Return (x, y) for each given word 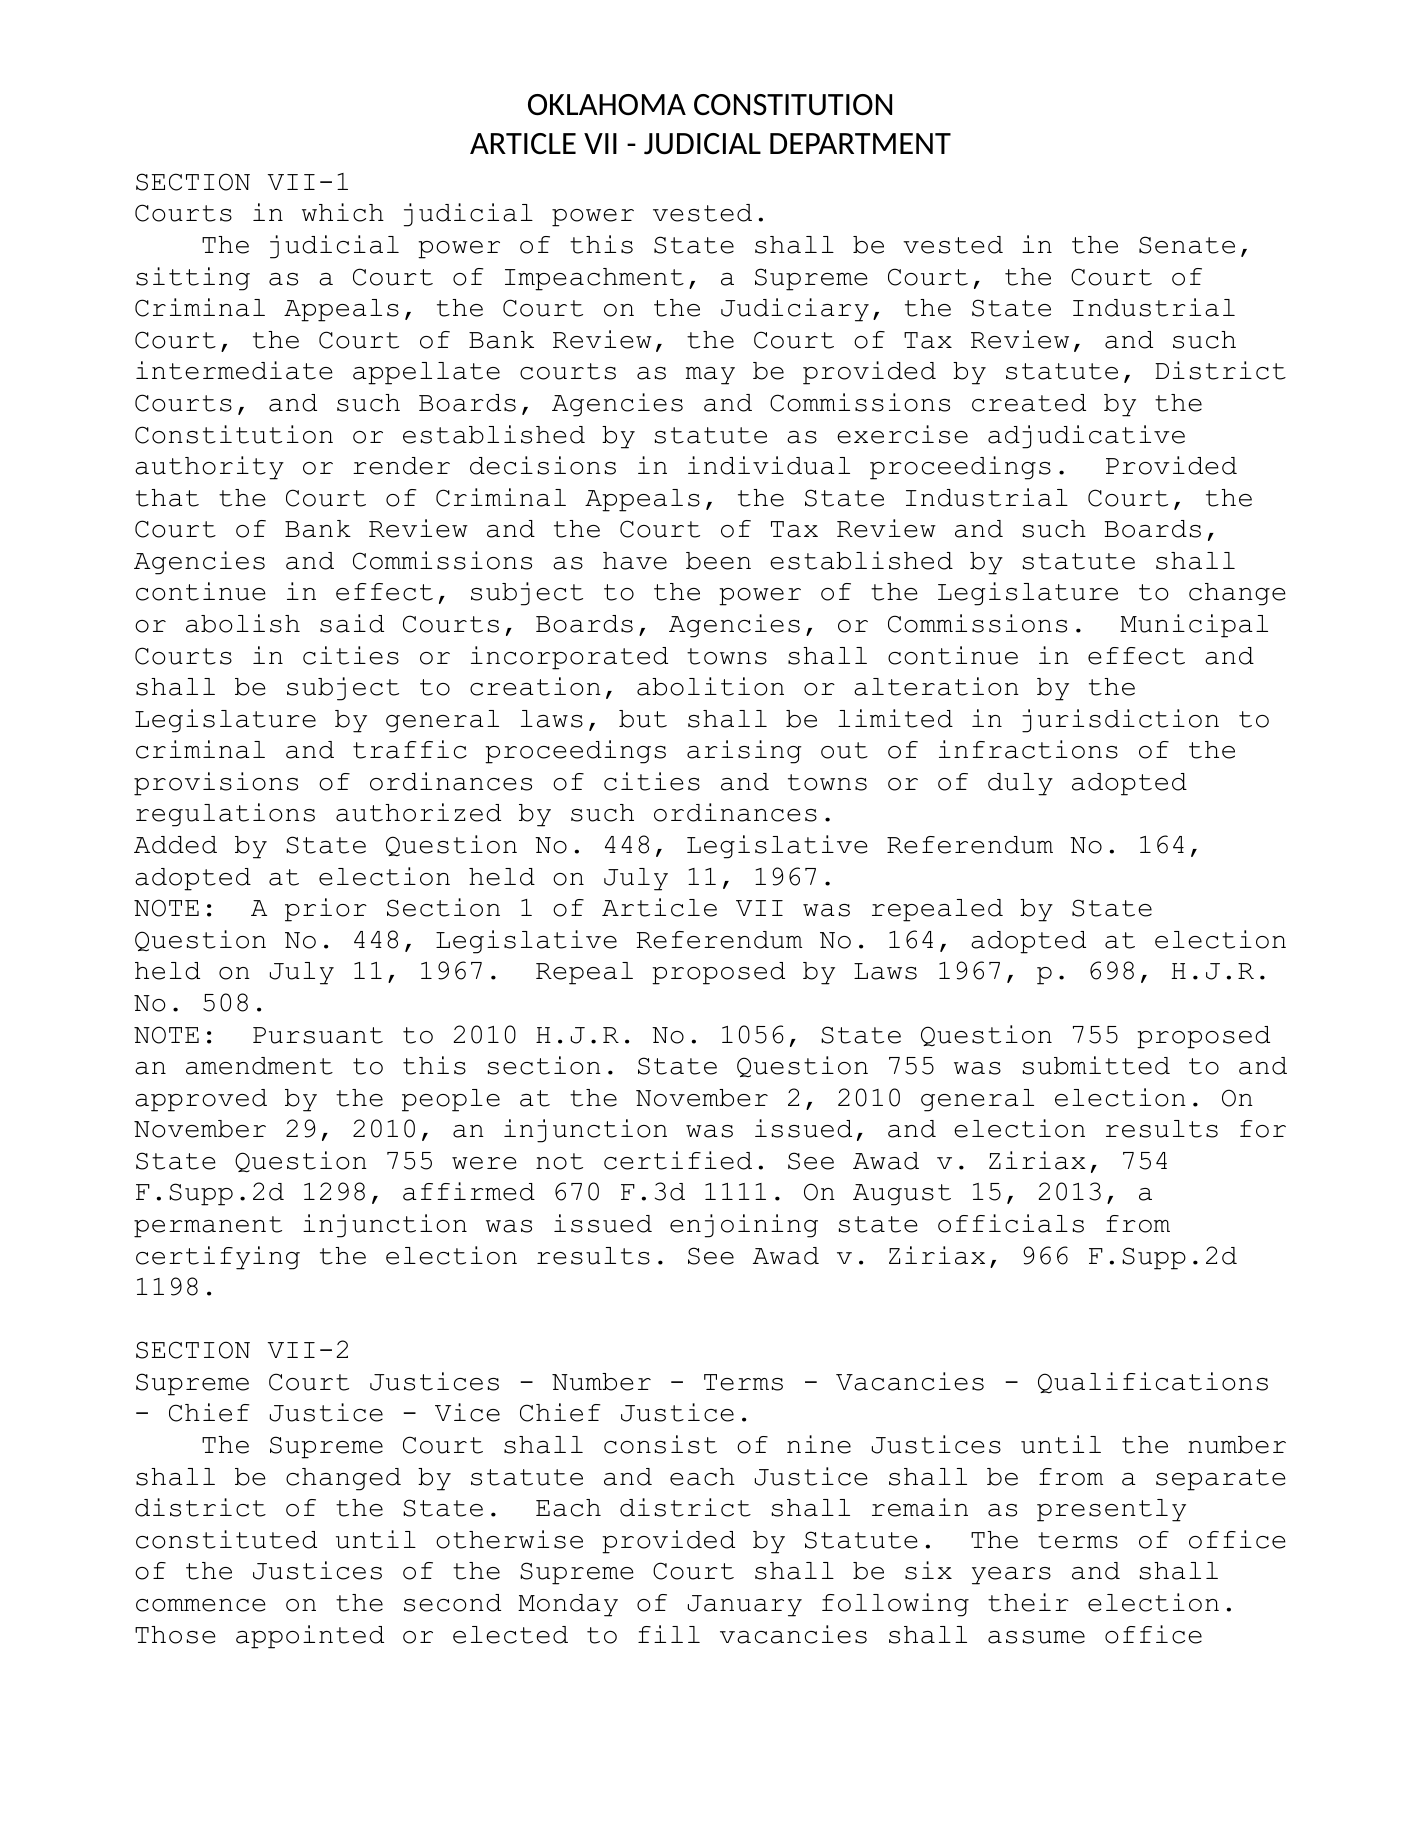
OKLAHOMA (607, 105)
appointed (310, 1637)
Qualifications (1153, 1383)
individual (769, 465)
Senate (1187, 245)
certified (678, 1160)
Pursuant (318, 1035)
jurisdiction (1120, 721)
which (343, 212)
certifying (218, 1258)
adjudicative (1086, 437)
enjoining (744, 1226)
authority (209, 468)
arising (744, 752)
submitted (1096, 1065)
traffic (410, 749)
